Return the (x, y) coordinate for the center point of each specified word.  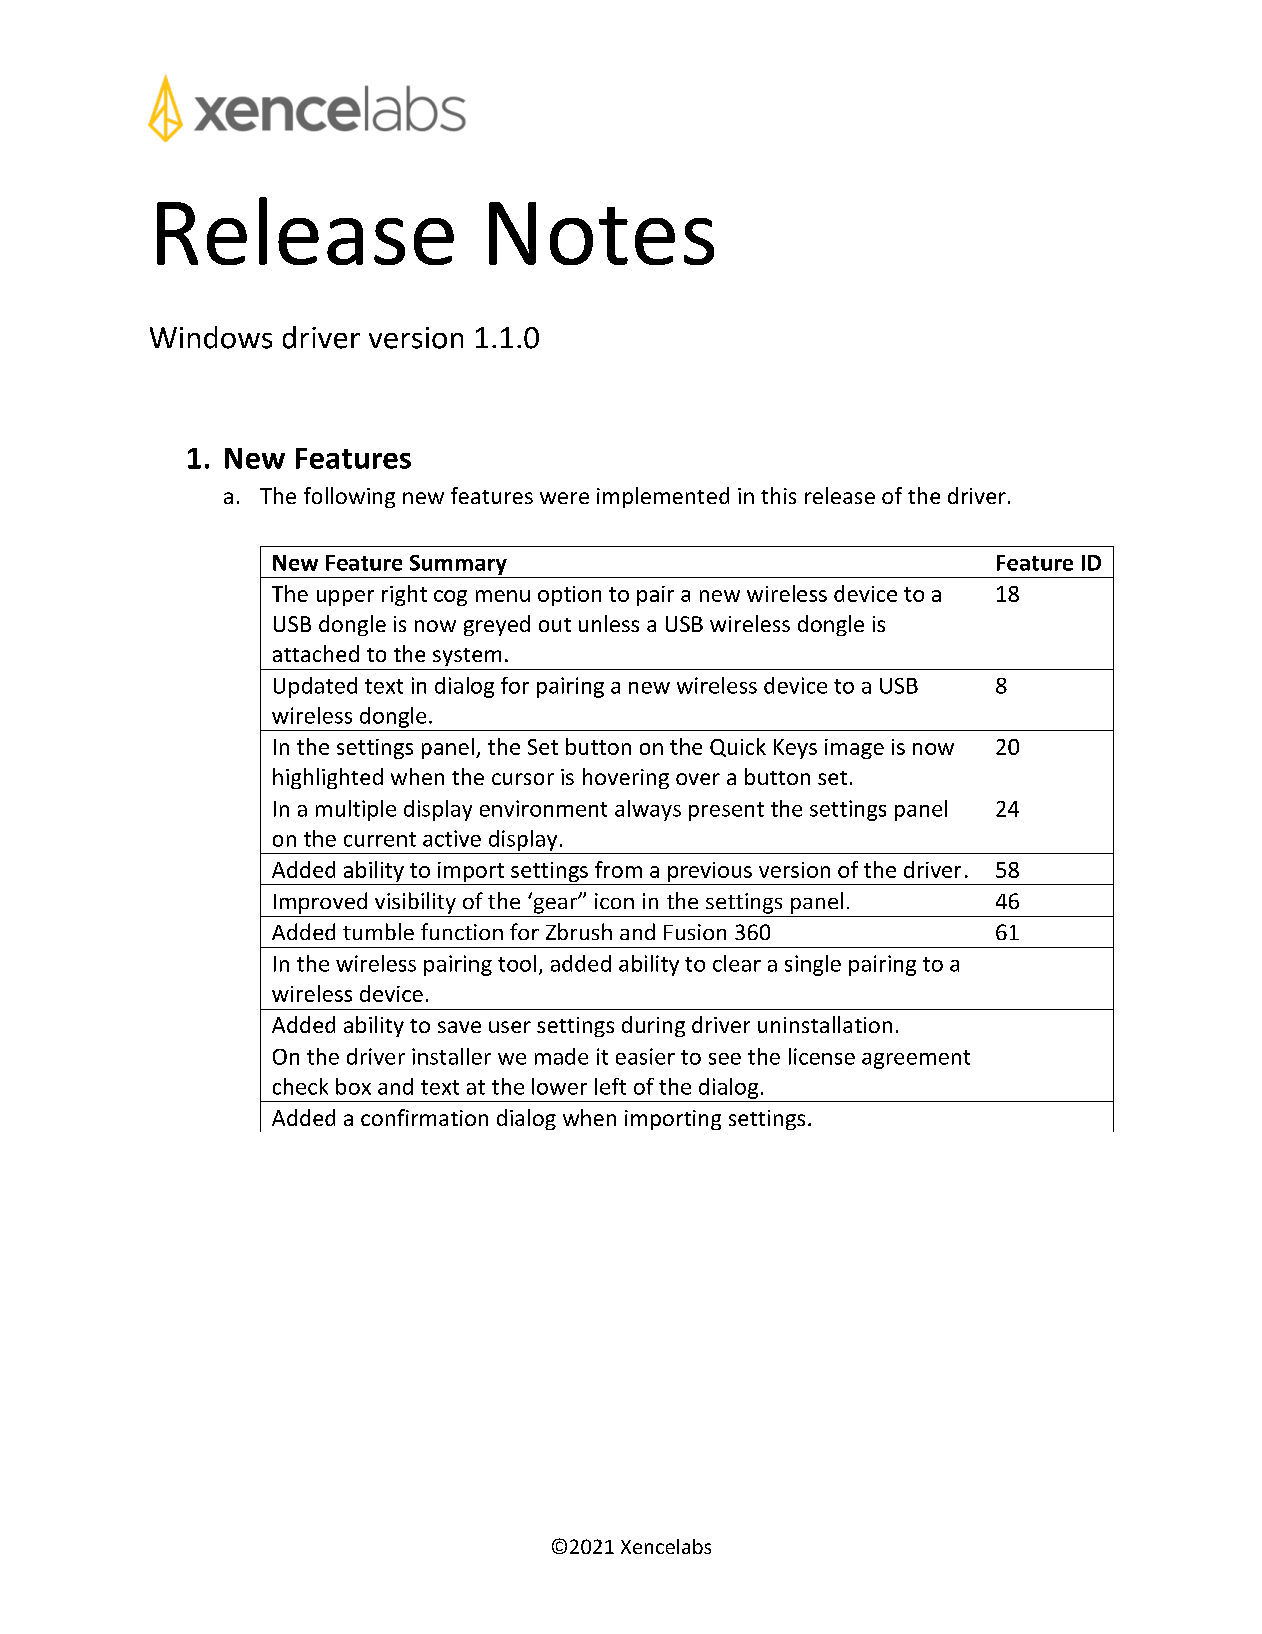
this (778, 495)
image (854, 749)
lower (559, 1086)
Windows (211, 337)
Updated (315, 687)
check (300, 1086)
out (555, 625)
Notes (601, 233)
